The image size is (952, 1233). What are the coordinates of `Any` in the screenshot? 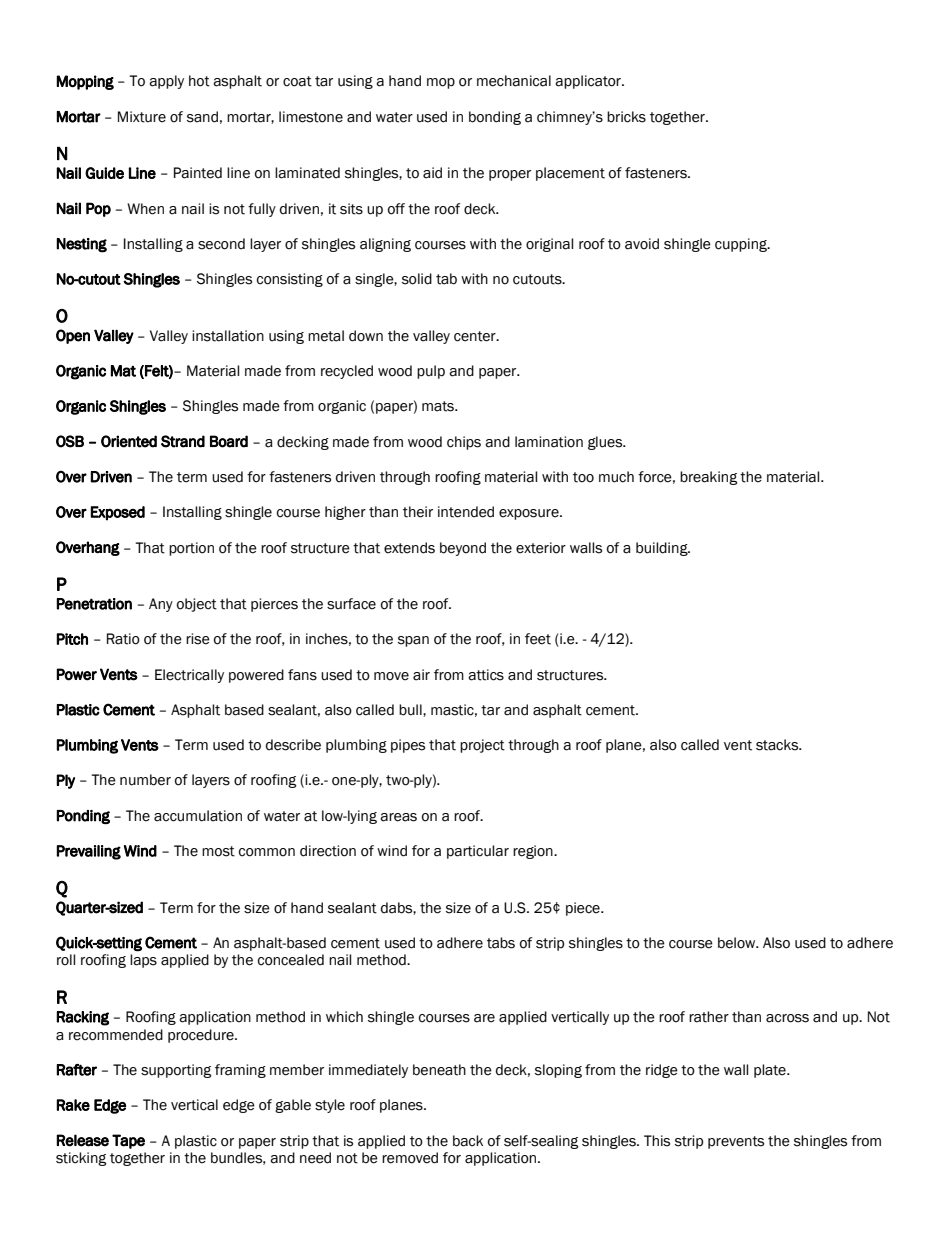 It's located at (161, 605).
